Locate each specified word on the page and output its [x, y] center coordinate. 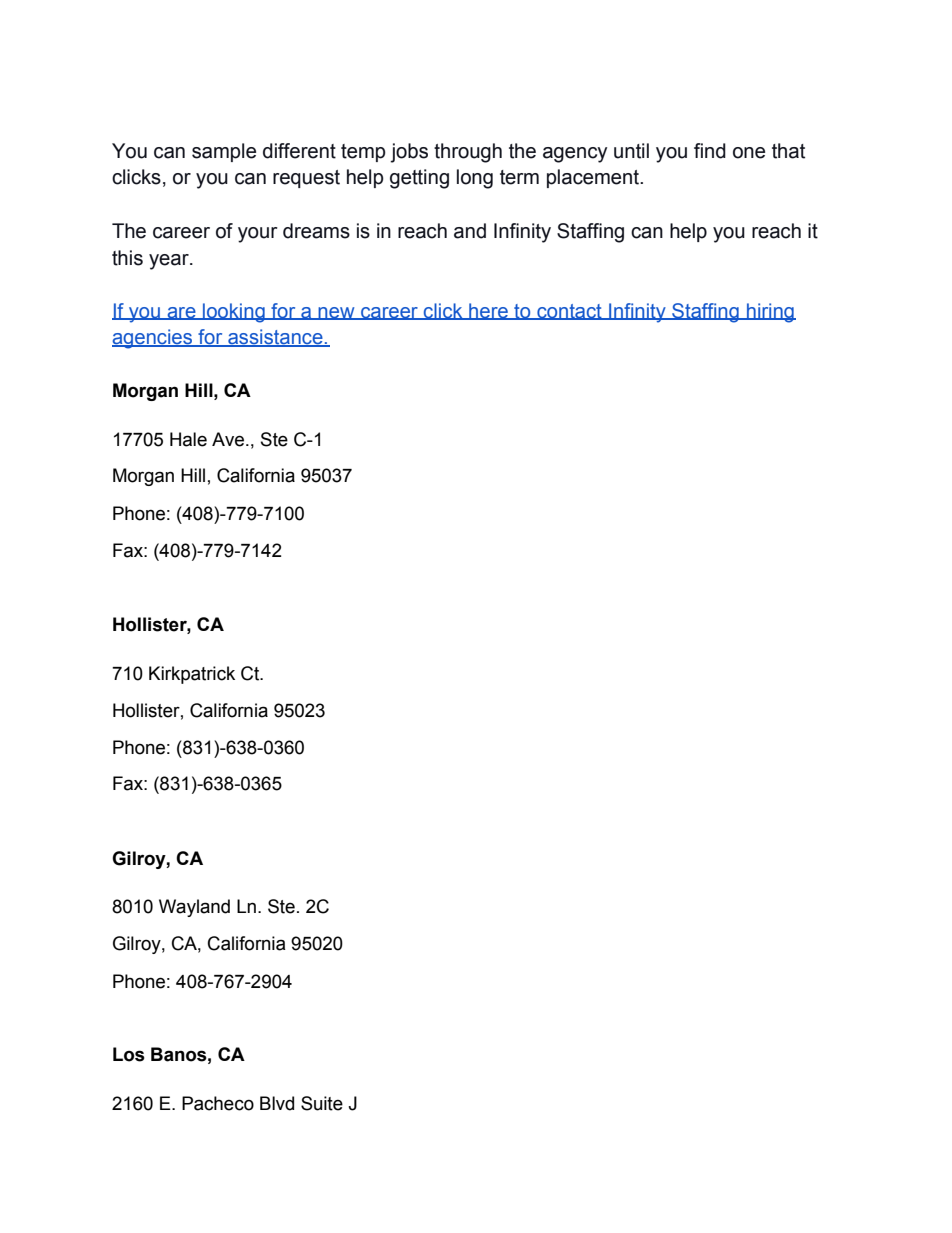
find [710, 151]
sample [224, 152]
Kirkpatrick [192, 675]
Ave [228, 439]
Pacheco [218, 1103]
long [475, 179]
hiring [770, 313]
